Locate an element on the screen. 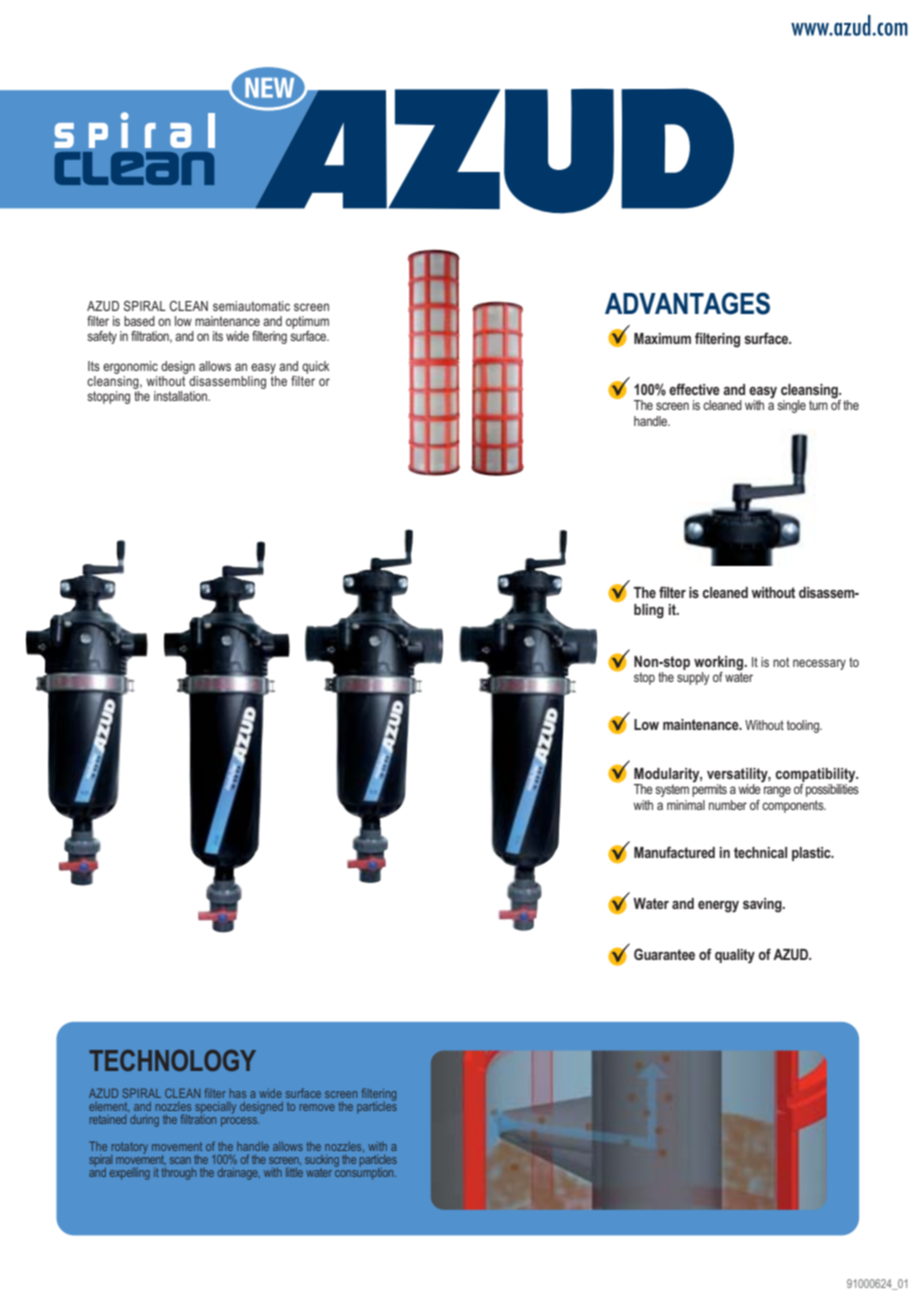  optimum is located at coordinates (307, 322).
